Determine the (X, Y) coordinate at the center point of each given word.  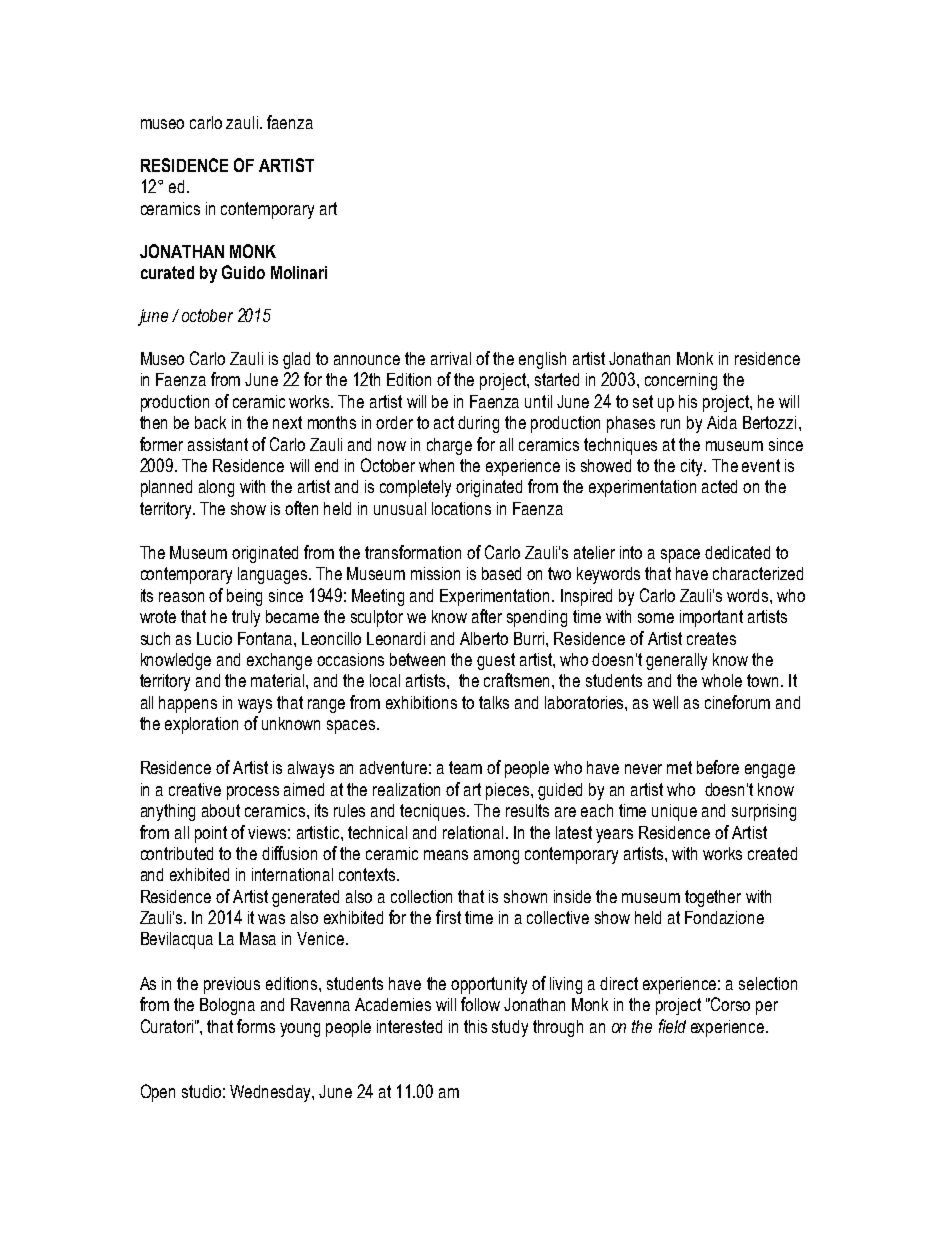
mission (435, 573)
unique (674, 812)
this (475, 1026)
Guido (243, 272)
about (221, 810)
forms (256, 1026)
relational (473, 832)
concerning (681, 381)
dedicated (737, 552)
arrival (451, 358)
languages (274, 575)
